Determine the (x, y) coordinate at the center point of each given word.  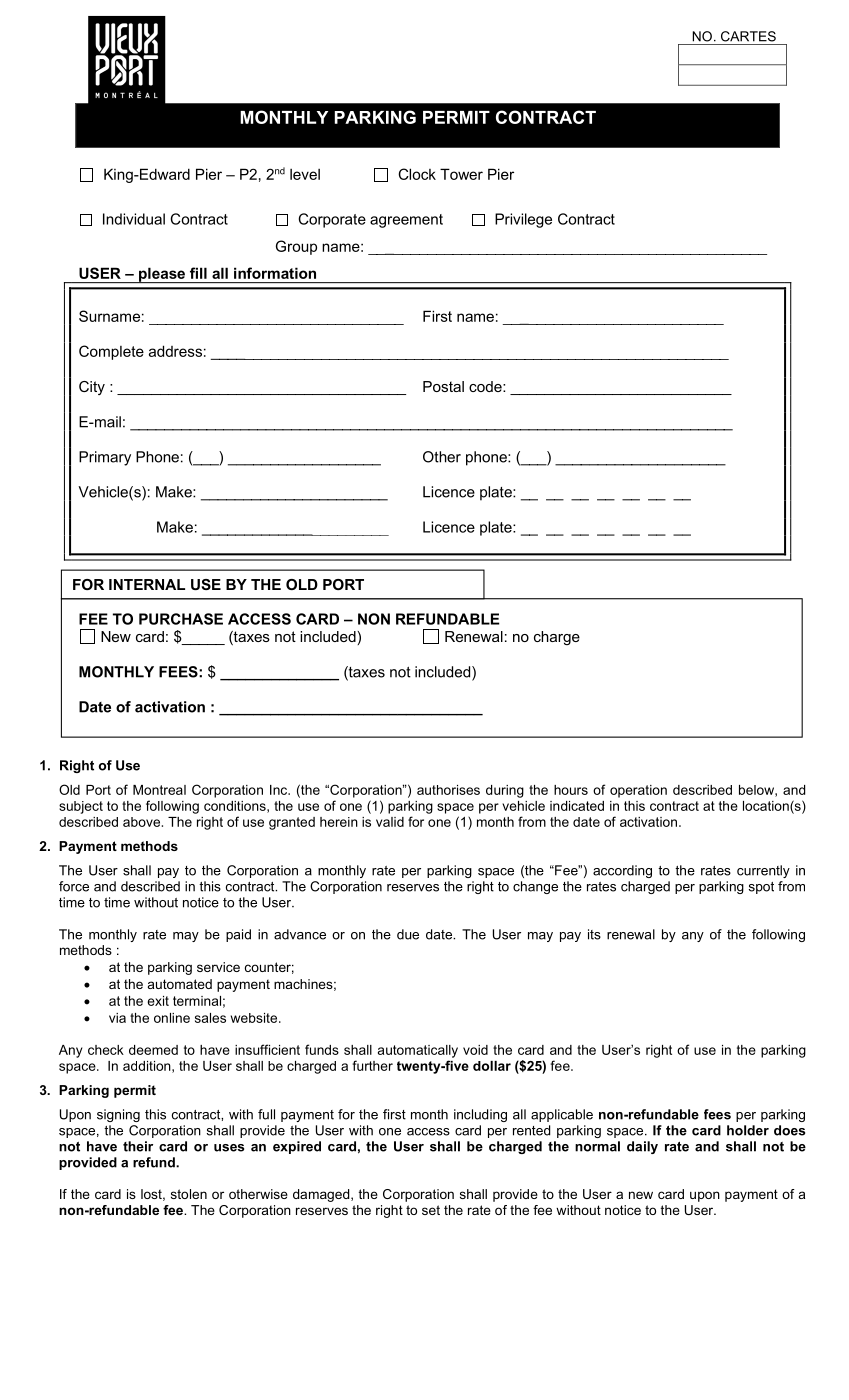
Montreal (159, 790)
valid (390, 822)
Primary (105, 458)
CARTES (748, 36)
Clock (417, 174)
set (431, 1210)
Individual (134, 219)
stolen (189, 1194)
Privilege (523, 220)
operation (638, 791)
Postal (443, 386)
